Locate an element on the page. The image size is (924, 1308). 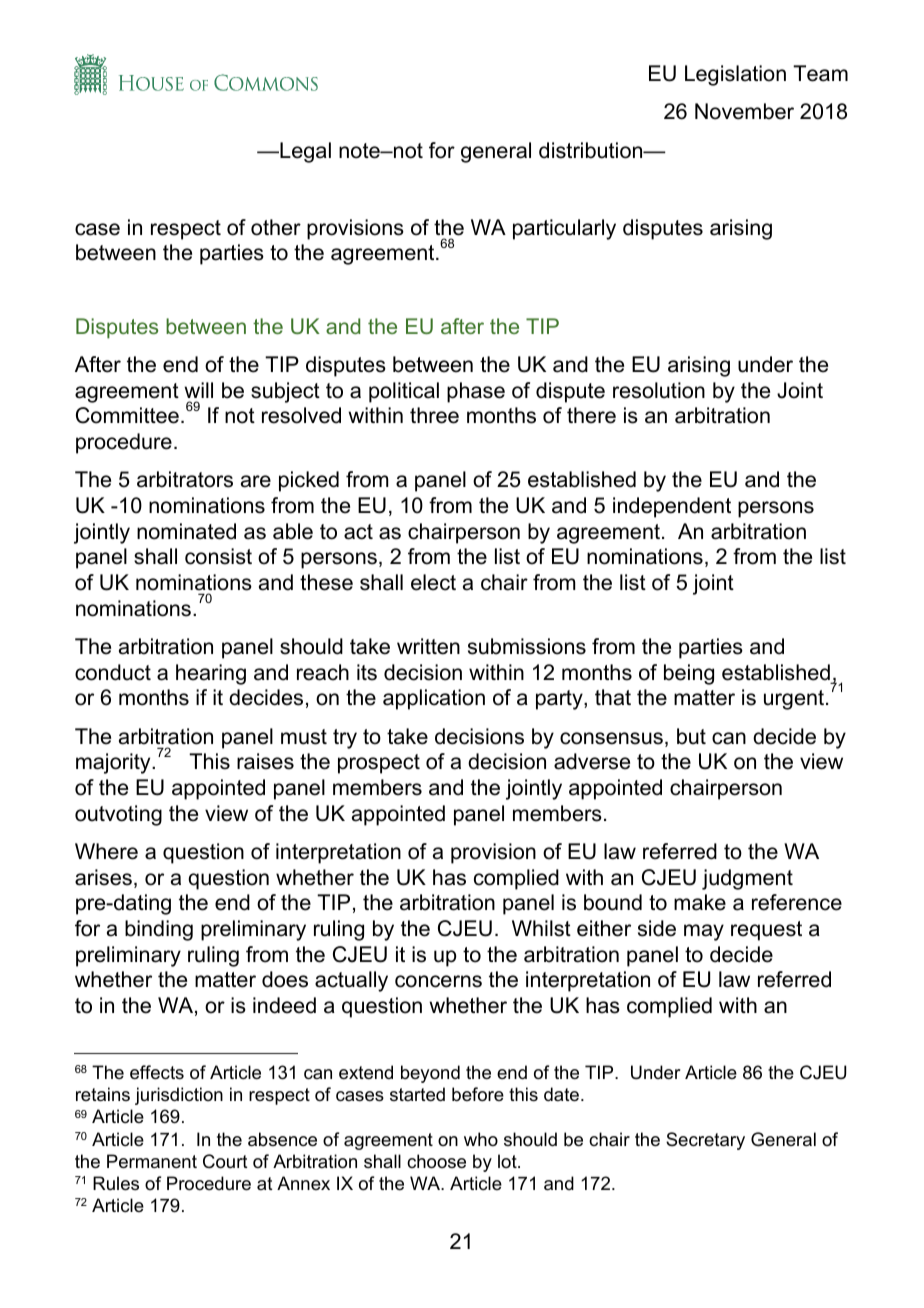
Secretary is located at coordinates (705, 1141).
